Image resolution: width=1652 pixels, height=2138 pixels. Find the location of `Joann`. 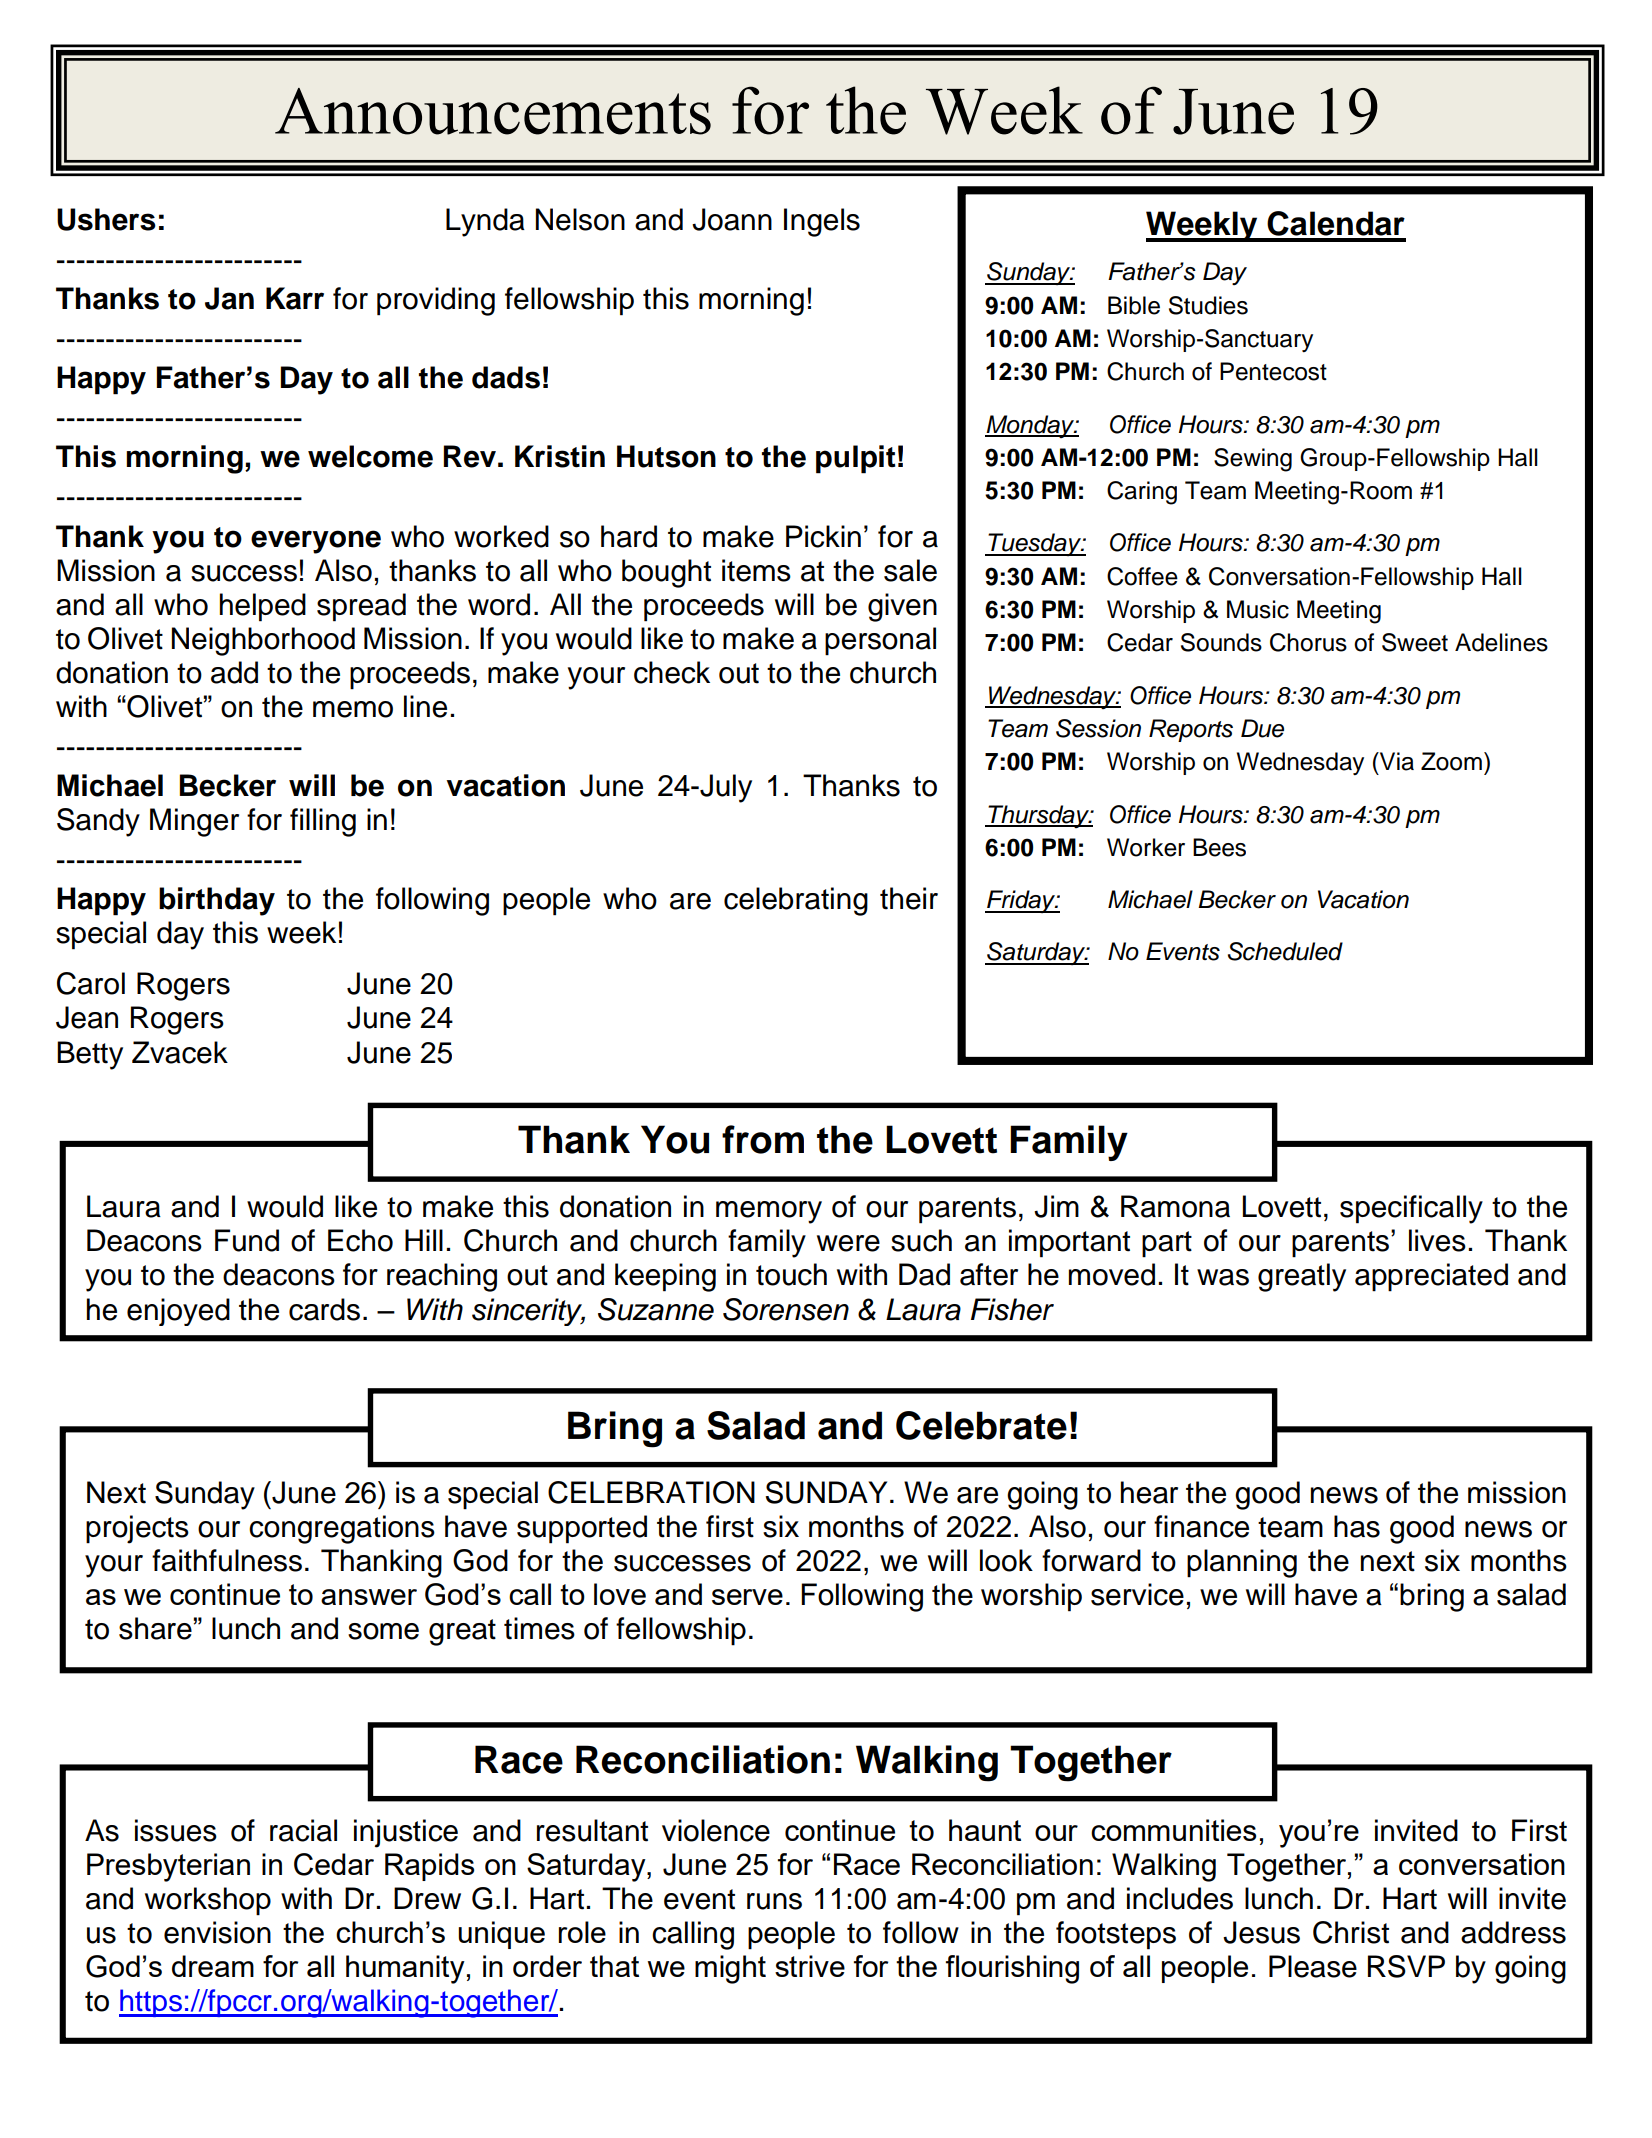

Joann is located at coordinates (732, 219).
